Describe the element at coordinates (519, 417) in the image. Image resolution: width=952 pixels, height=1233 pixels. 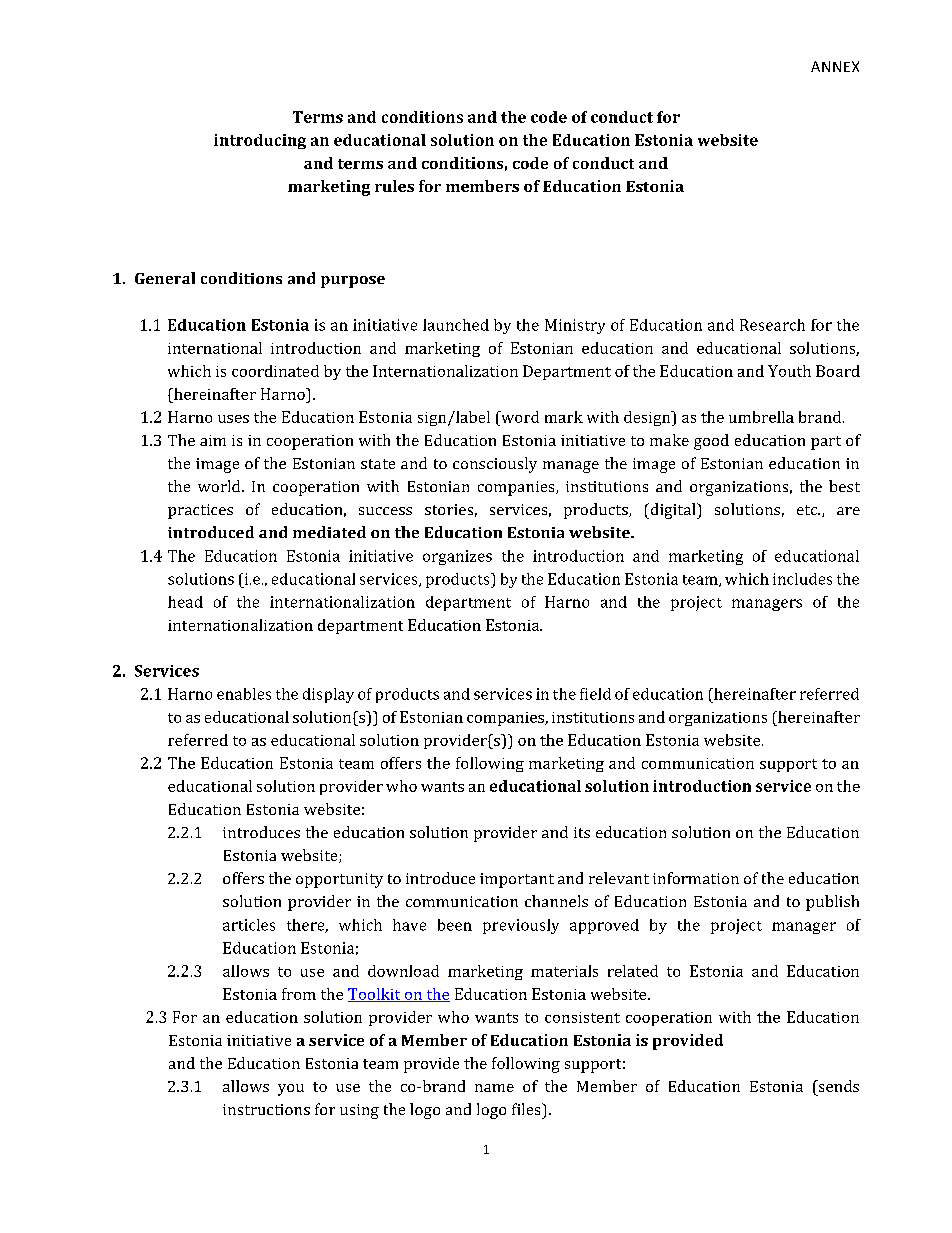
I see `word` at that location.
